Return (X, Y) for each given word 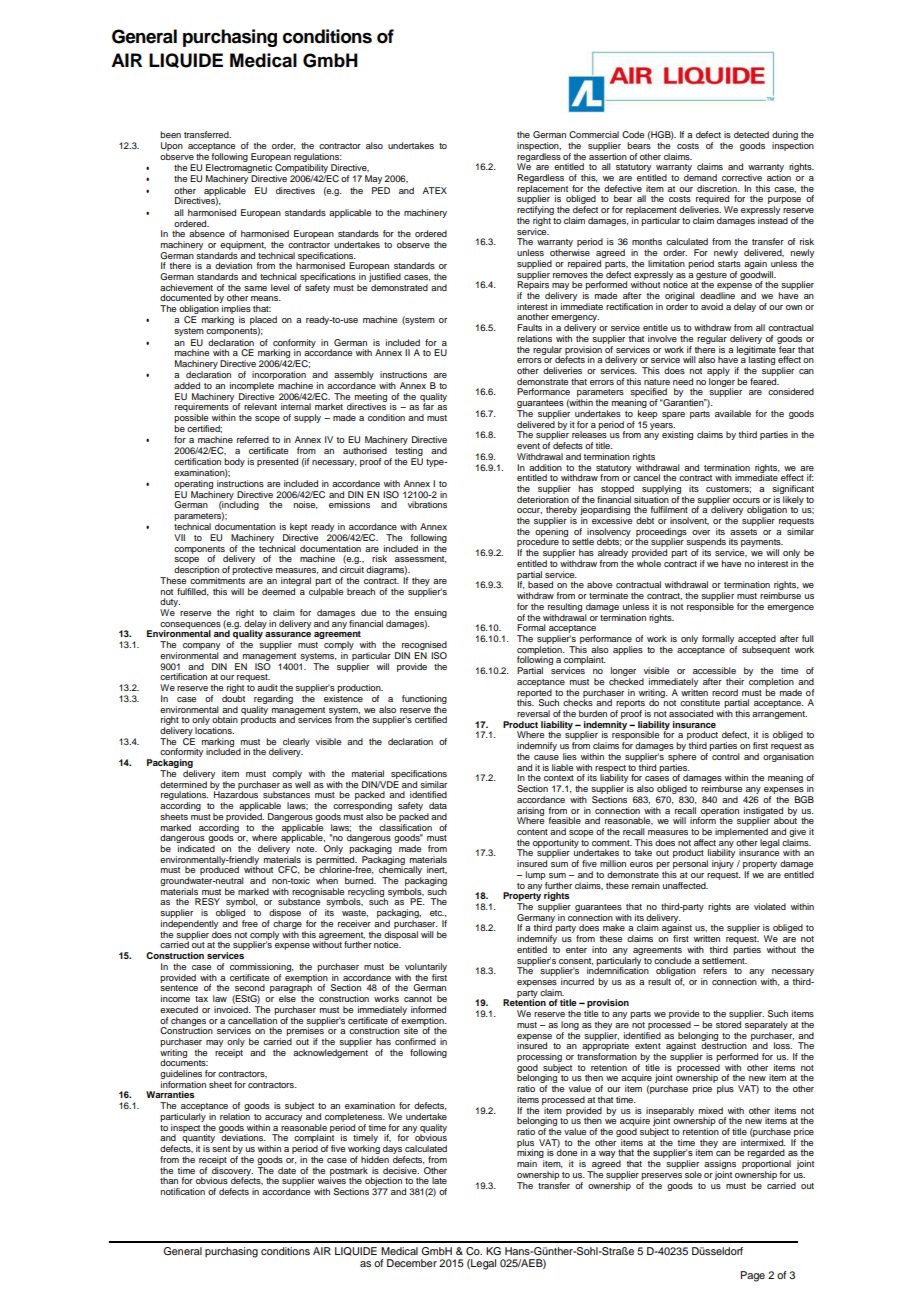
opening (551, 533)
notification (183, 1191)
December (412, 1263)
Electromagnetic (239, 168)
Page (752, 1276)
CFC (289, 870)
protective (252, 570)
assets (743, 532)
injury (723, 864)
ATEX (435, 190)
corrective (742, 177)
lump (536, 875)
